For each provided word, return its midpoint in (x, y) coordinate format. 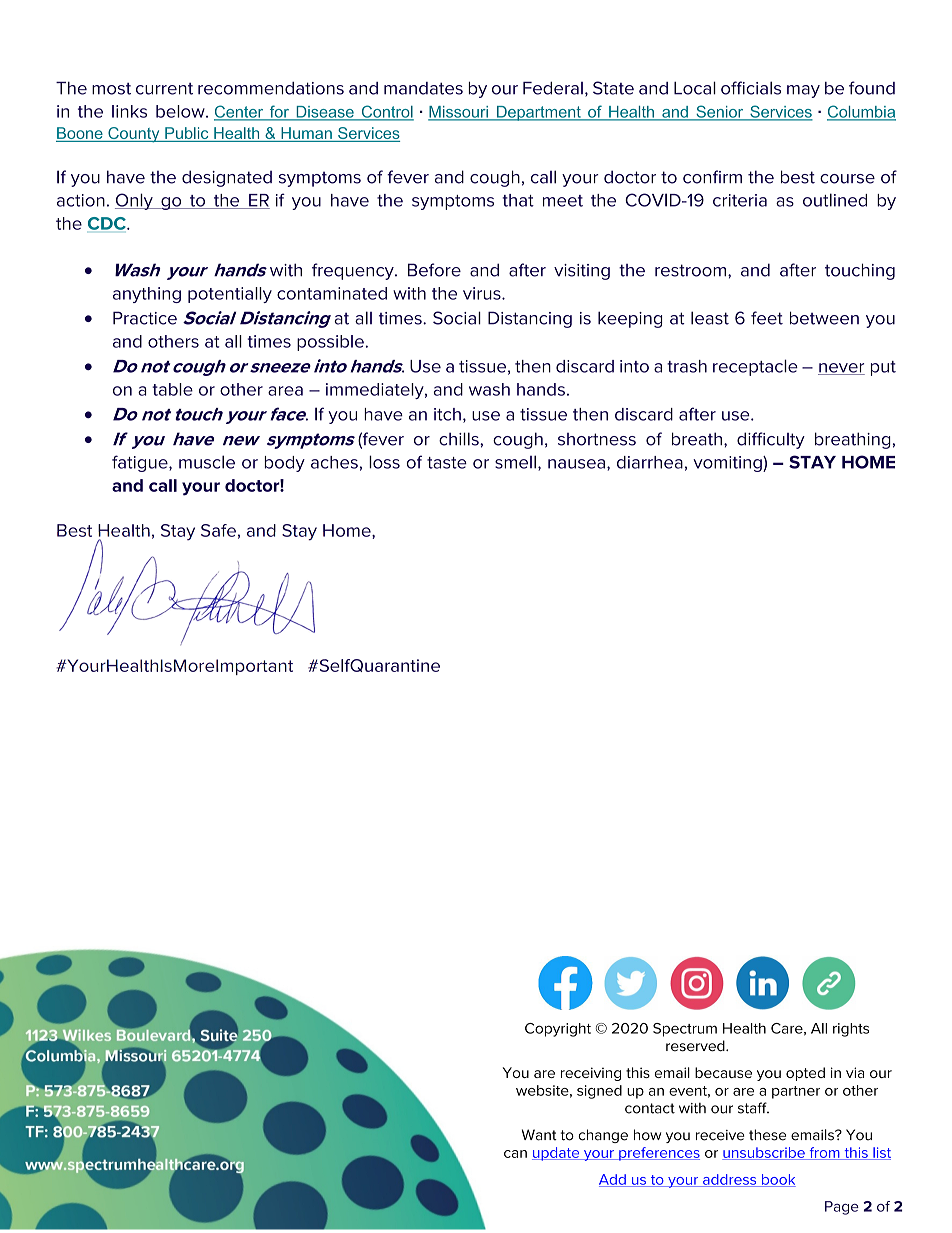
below (181, 111)
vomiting (728, 464)
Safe (218, 530)
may (803, 91)
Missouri (459, 113)
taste (447, 463)
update (557, 1154)
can (515, 1154)
